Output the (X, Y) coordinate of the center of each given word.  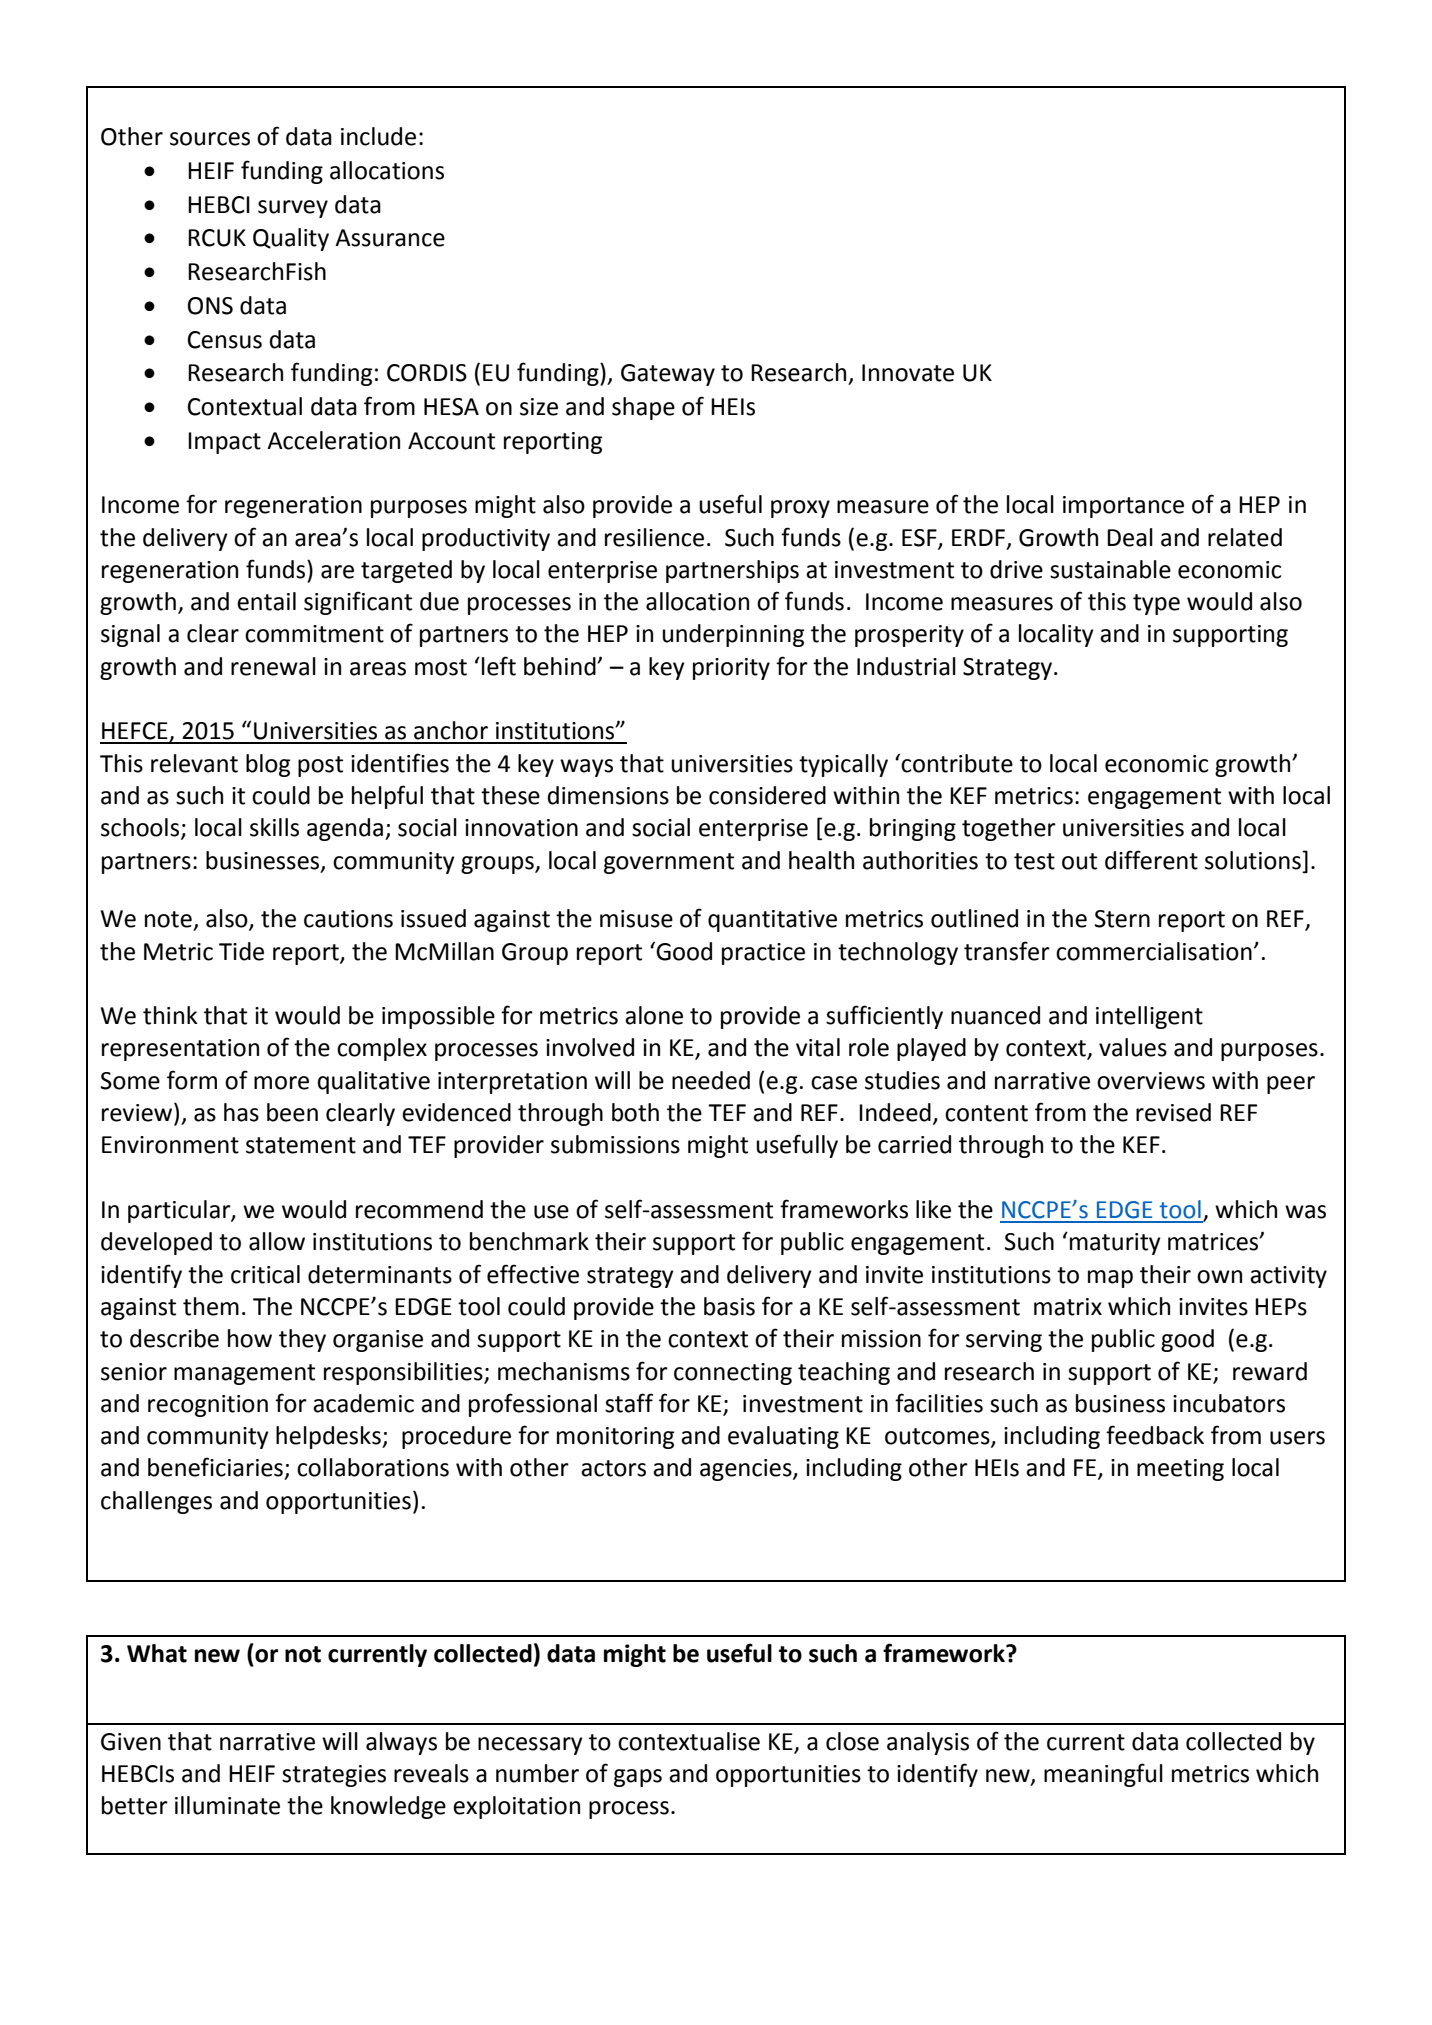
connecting (733, 1374)
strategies (334, 1776)
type (1156, 604)
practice (763, 954)
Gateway (668, 375)
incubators (1229, 1403)
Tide (241, 951)
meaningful (1103, 1775)
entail (266, 601)
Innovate (908, 373)
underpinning (733, 635)
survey (293, 209)
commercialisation (1154, 951)
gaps (638, 1778)
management (244, 1374)
